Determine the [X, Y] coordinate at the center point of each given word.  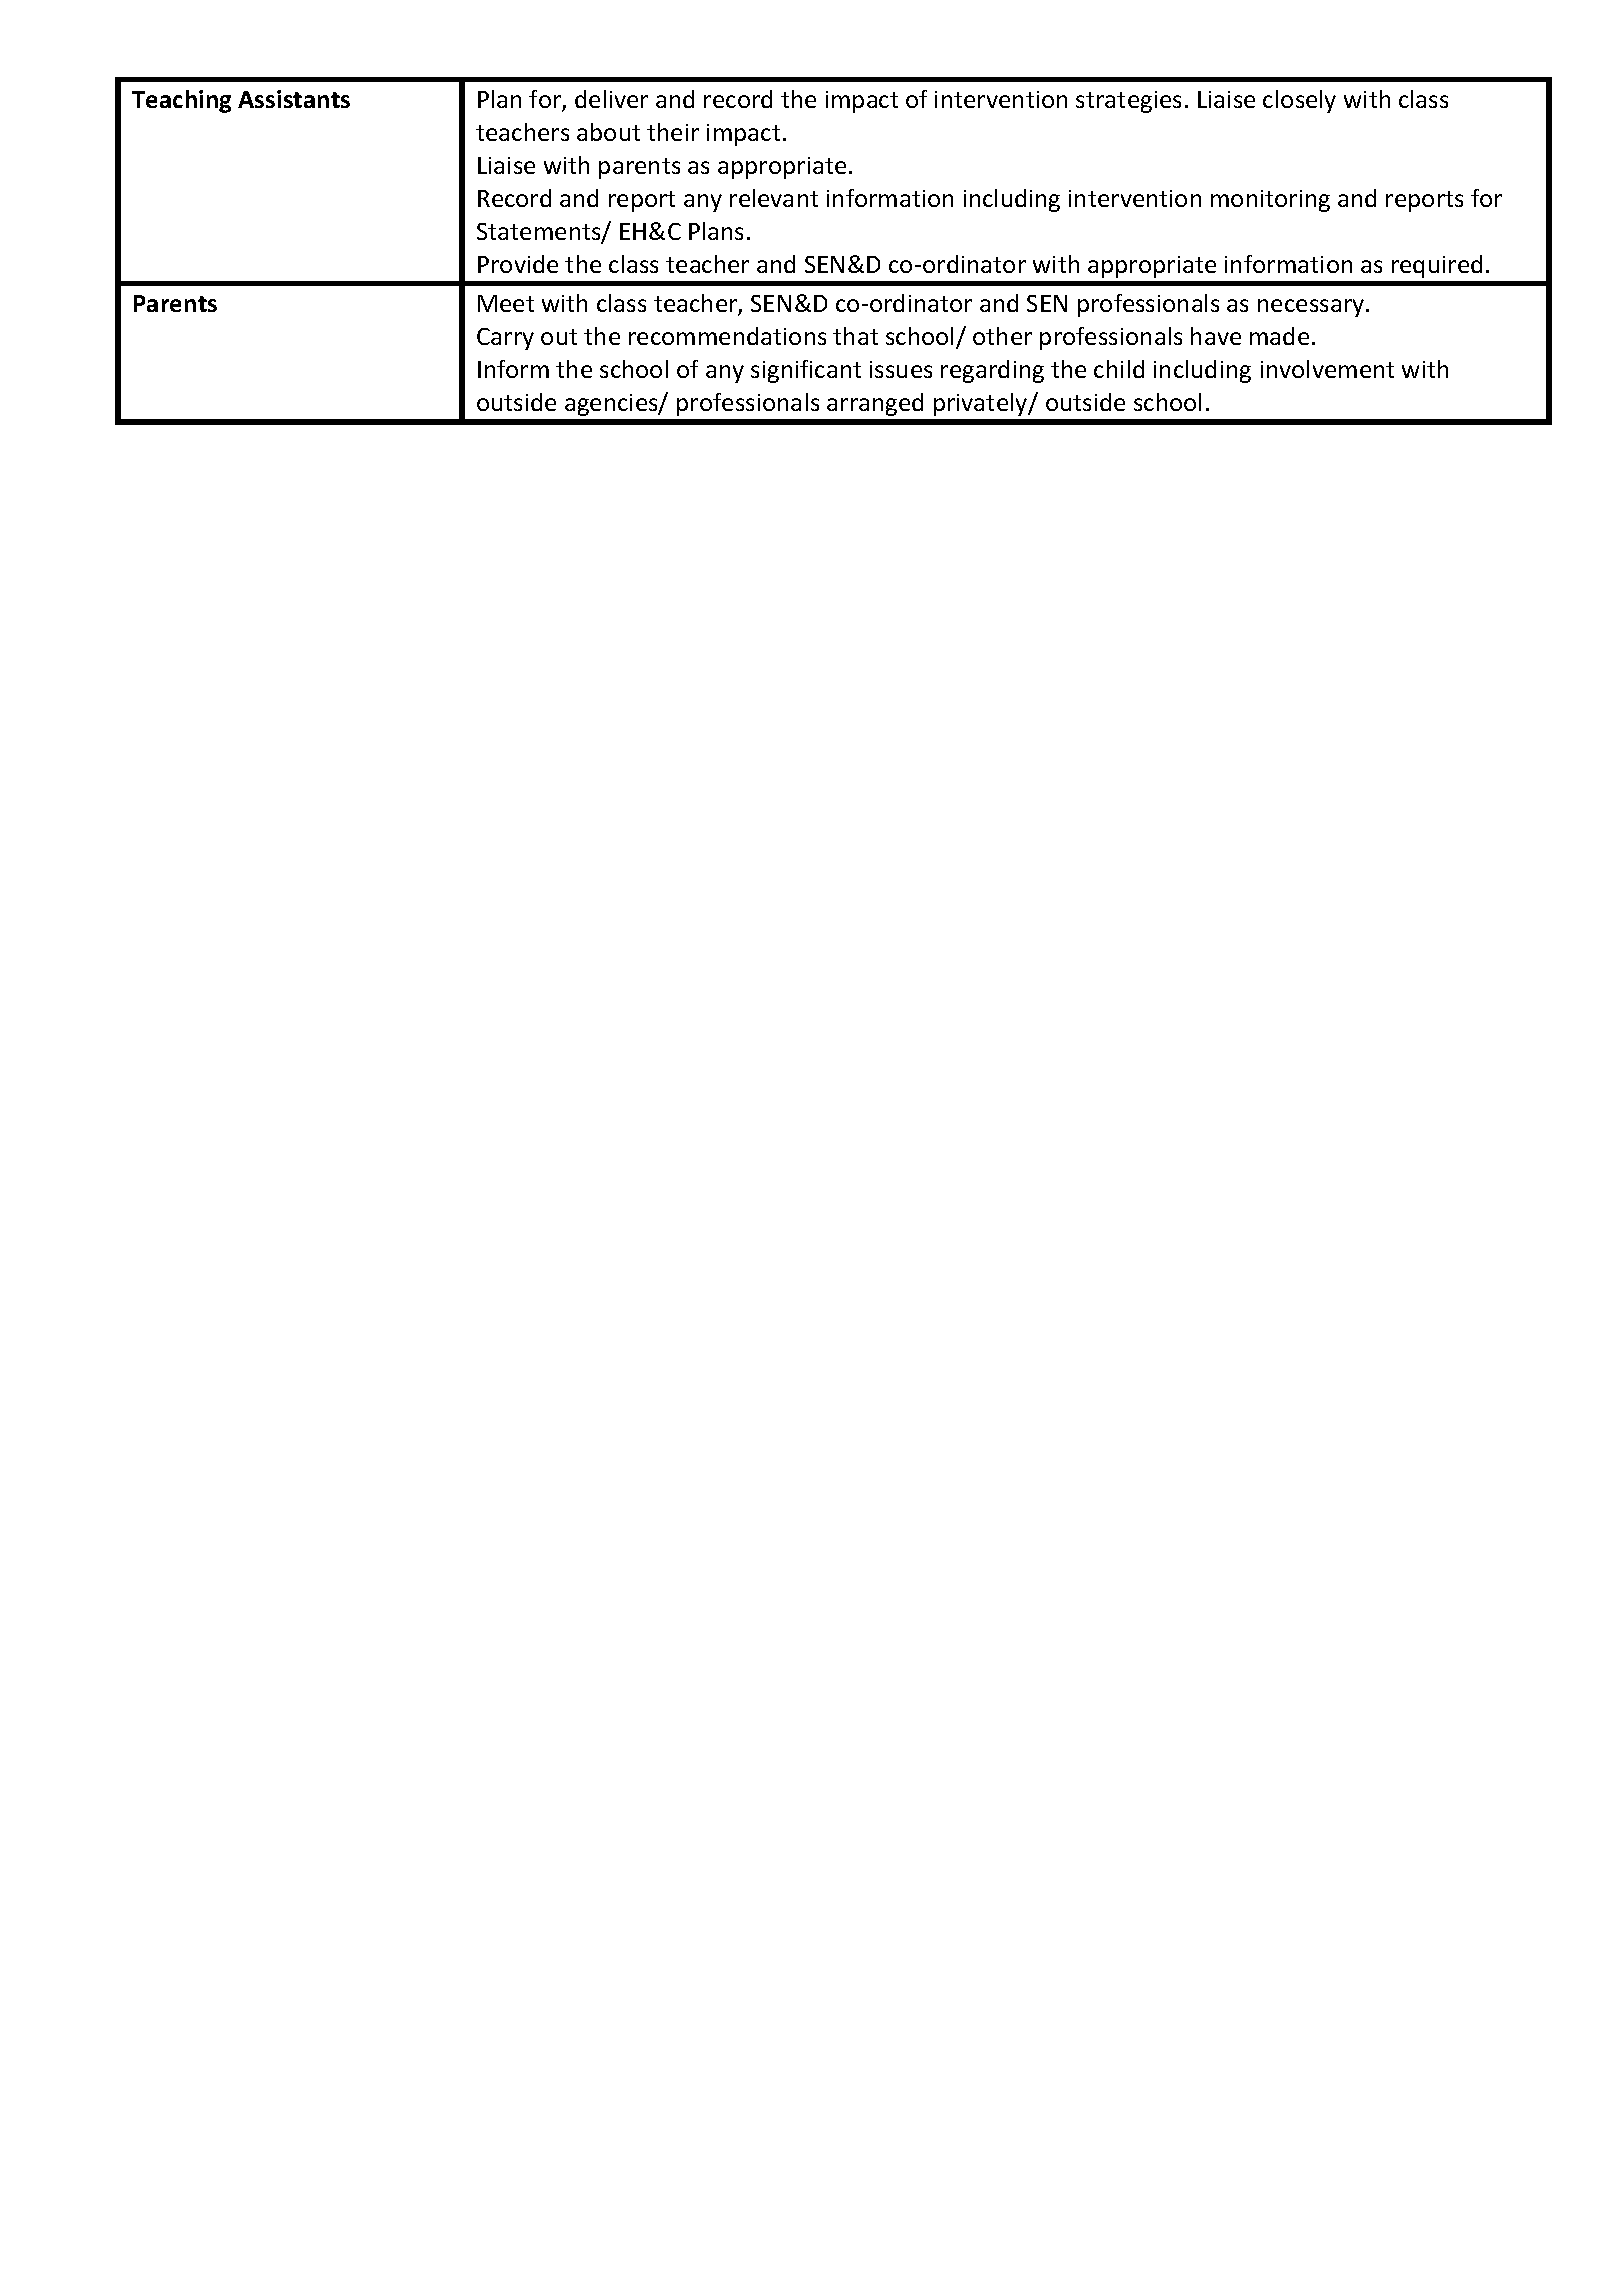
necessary [1312, 308]
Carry [505, 339]
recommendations [727, 336]
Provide [518, 264]
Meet [506, 303]
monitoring [1270, 201]
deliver [611, 99]
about [608, 132]
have [1216, 336]
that [855, 336]
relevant [774, 198]
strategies [1128, 102]
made [1279, 336]
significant [806, 371]
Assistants [294, 99]
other [1002, 336]
